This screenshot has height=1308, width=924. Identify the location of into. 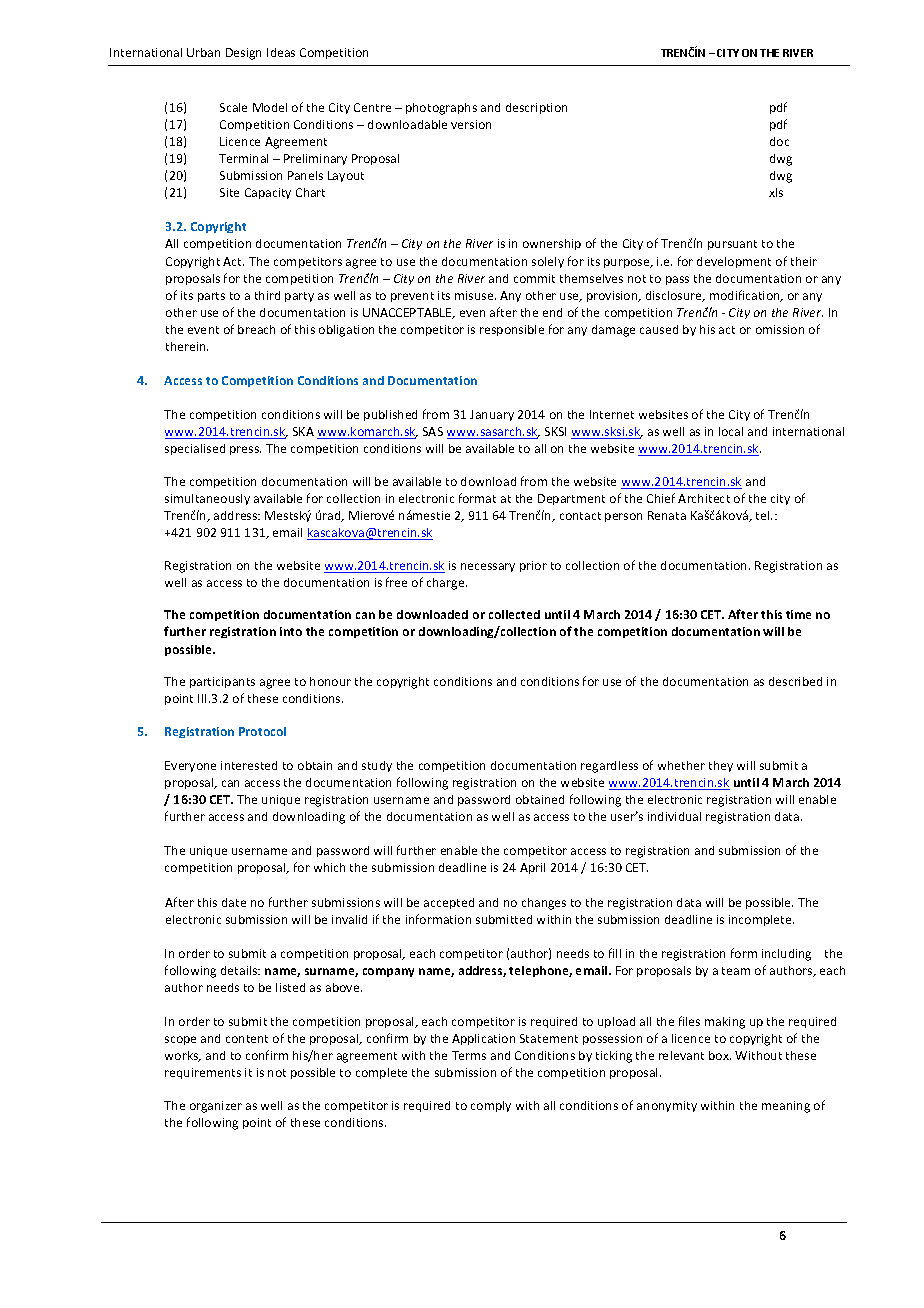
(291, 631).
